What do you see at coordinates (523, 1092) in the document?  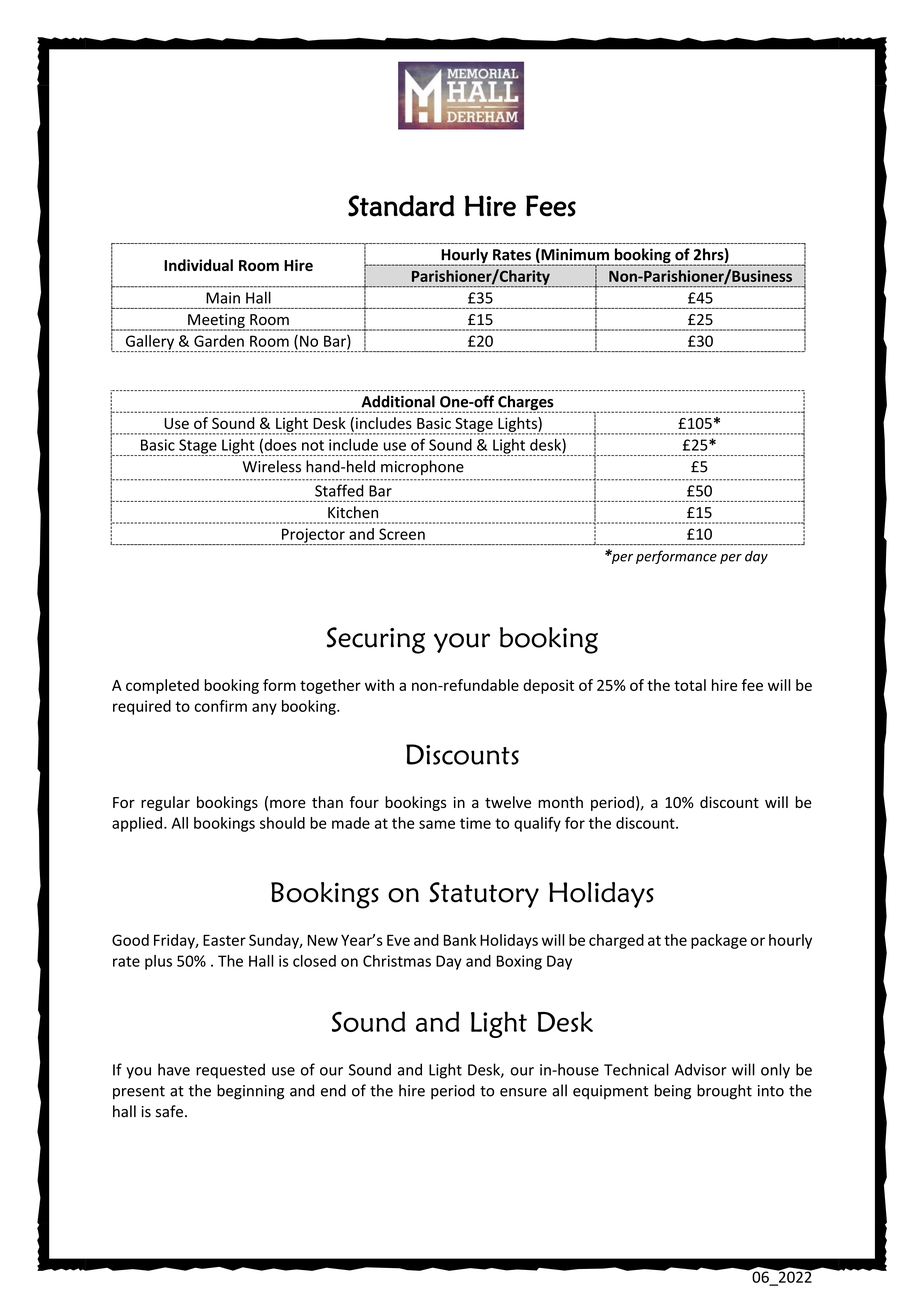 I see `ensure` at bounding box center [523, 1092].
